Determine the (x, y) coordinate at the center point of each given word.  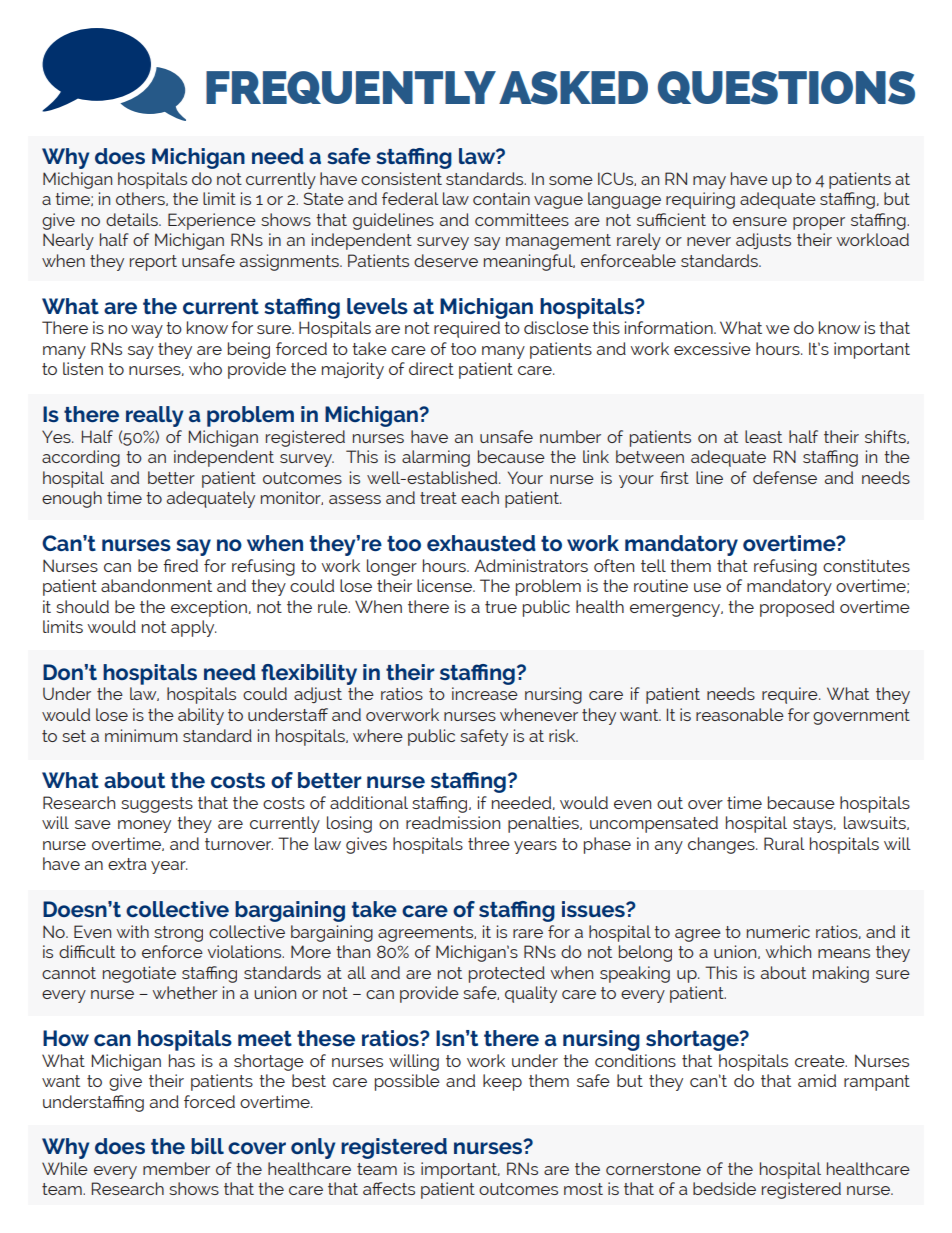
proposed (797, 608)
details (133, 219)
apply (194, 628)
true (501, 607)
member (176, 1168)
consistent (401, 178)
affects (389, 1188)
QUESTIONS (786, 88)
